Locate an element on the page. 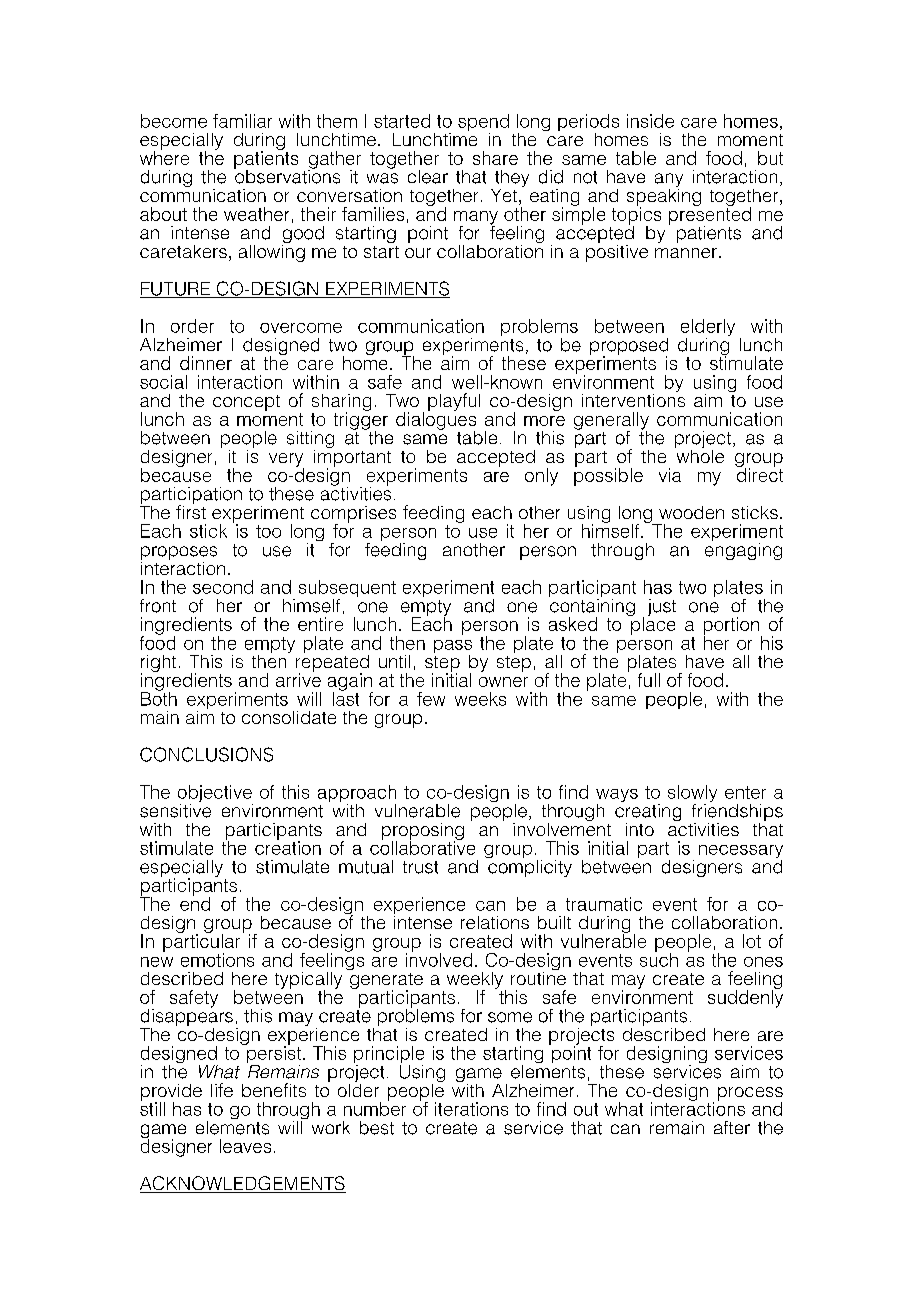 Image resolution: width=924 pixels, height=1308 pixels. slowly is located at coordinates (692, 795).
